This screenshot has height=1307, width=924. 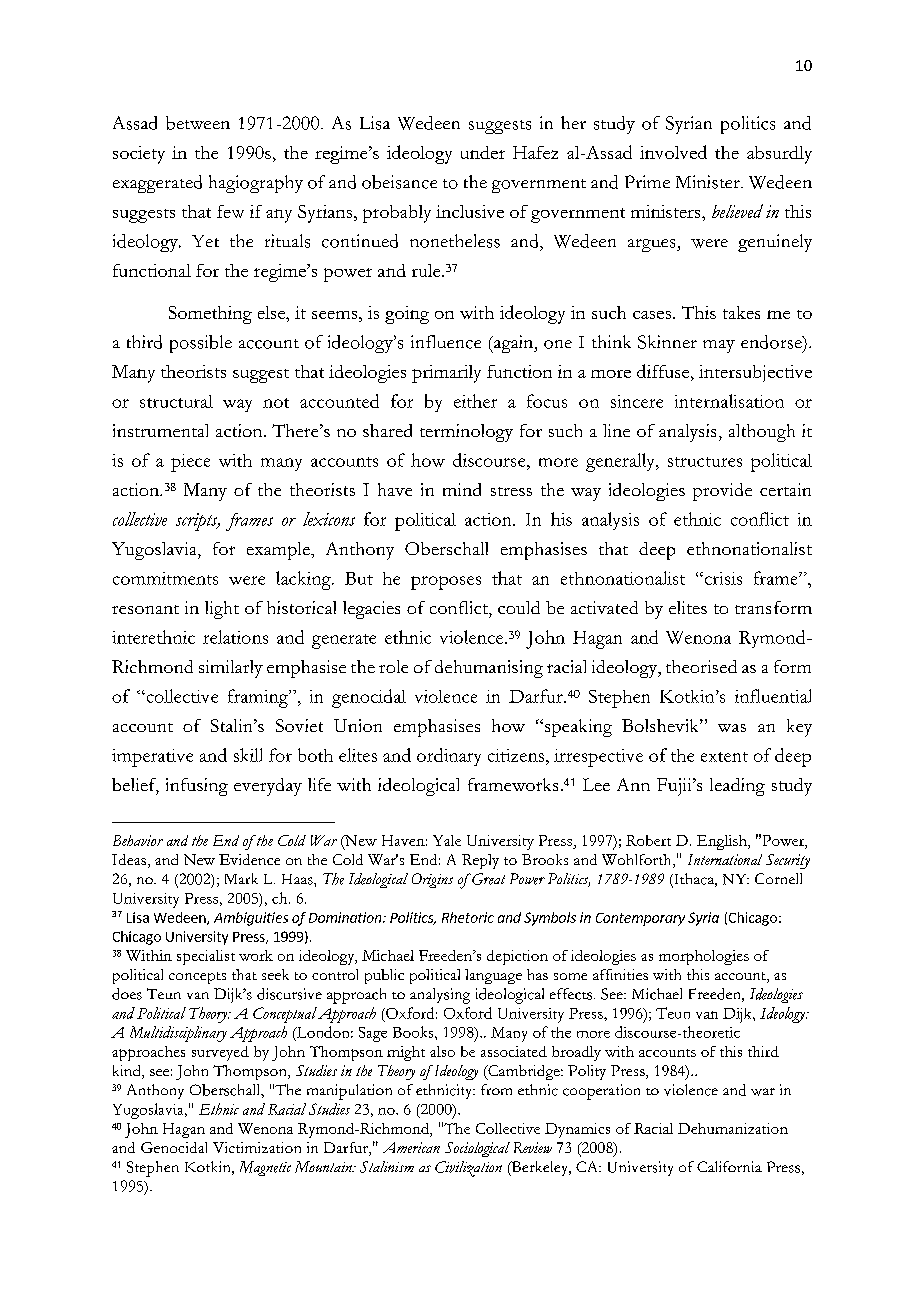 What do you see at coordinates (190, 463) in the screenshot?
I see `piece` at bounding box center [190, 463].
